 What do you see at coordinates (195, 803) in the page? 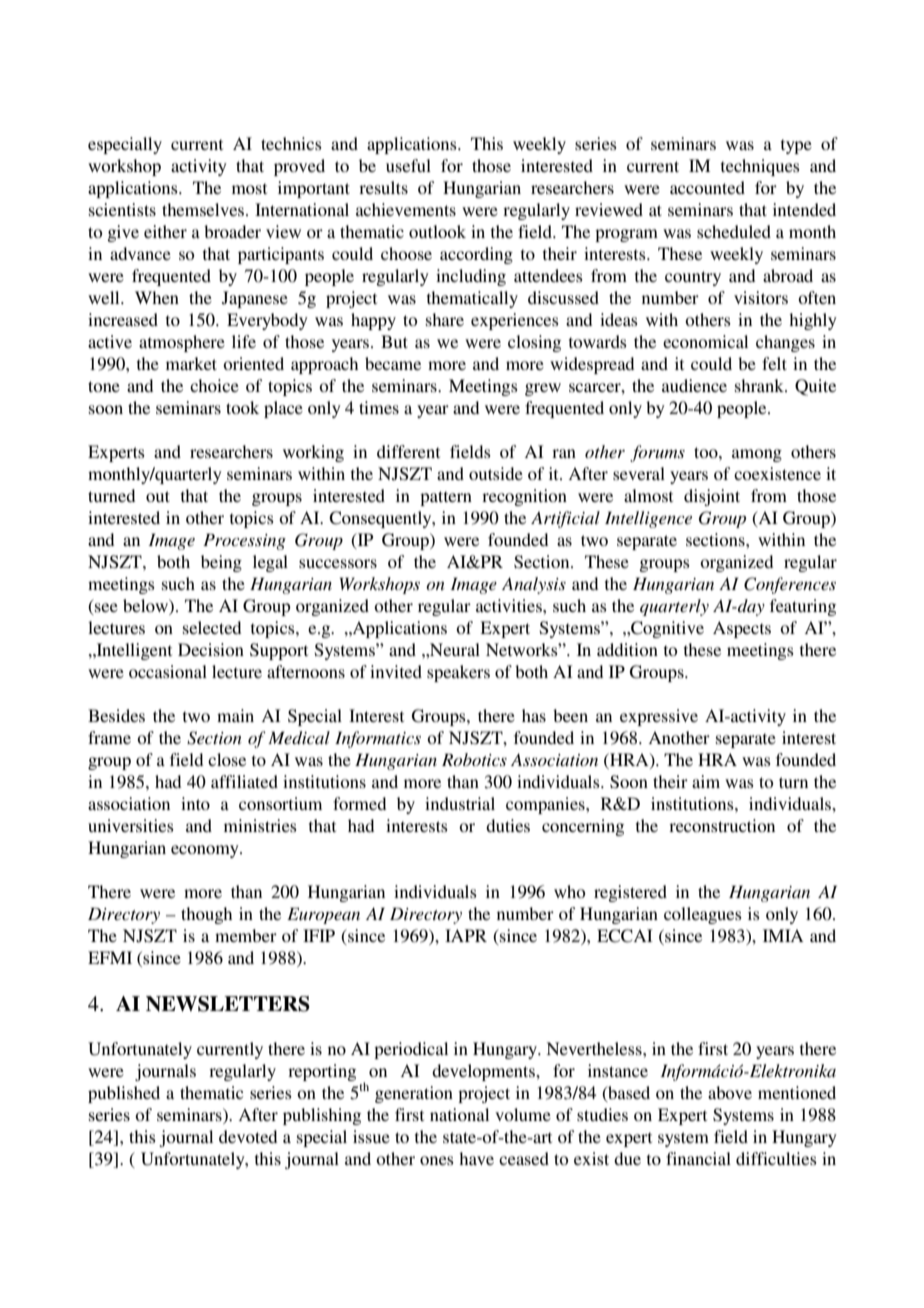
I see `into` at bounding box center [195, 803].
